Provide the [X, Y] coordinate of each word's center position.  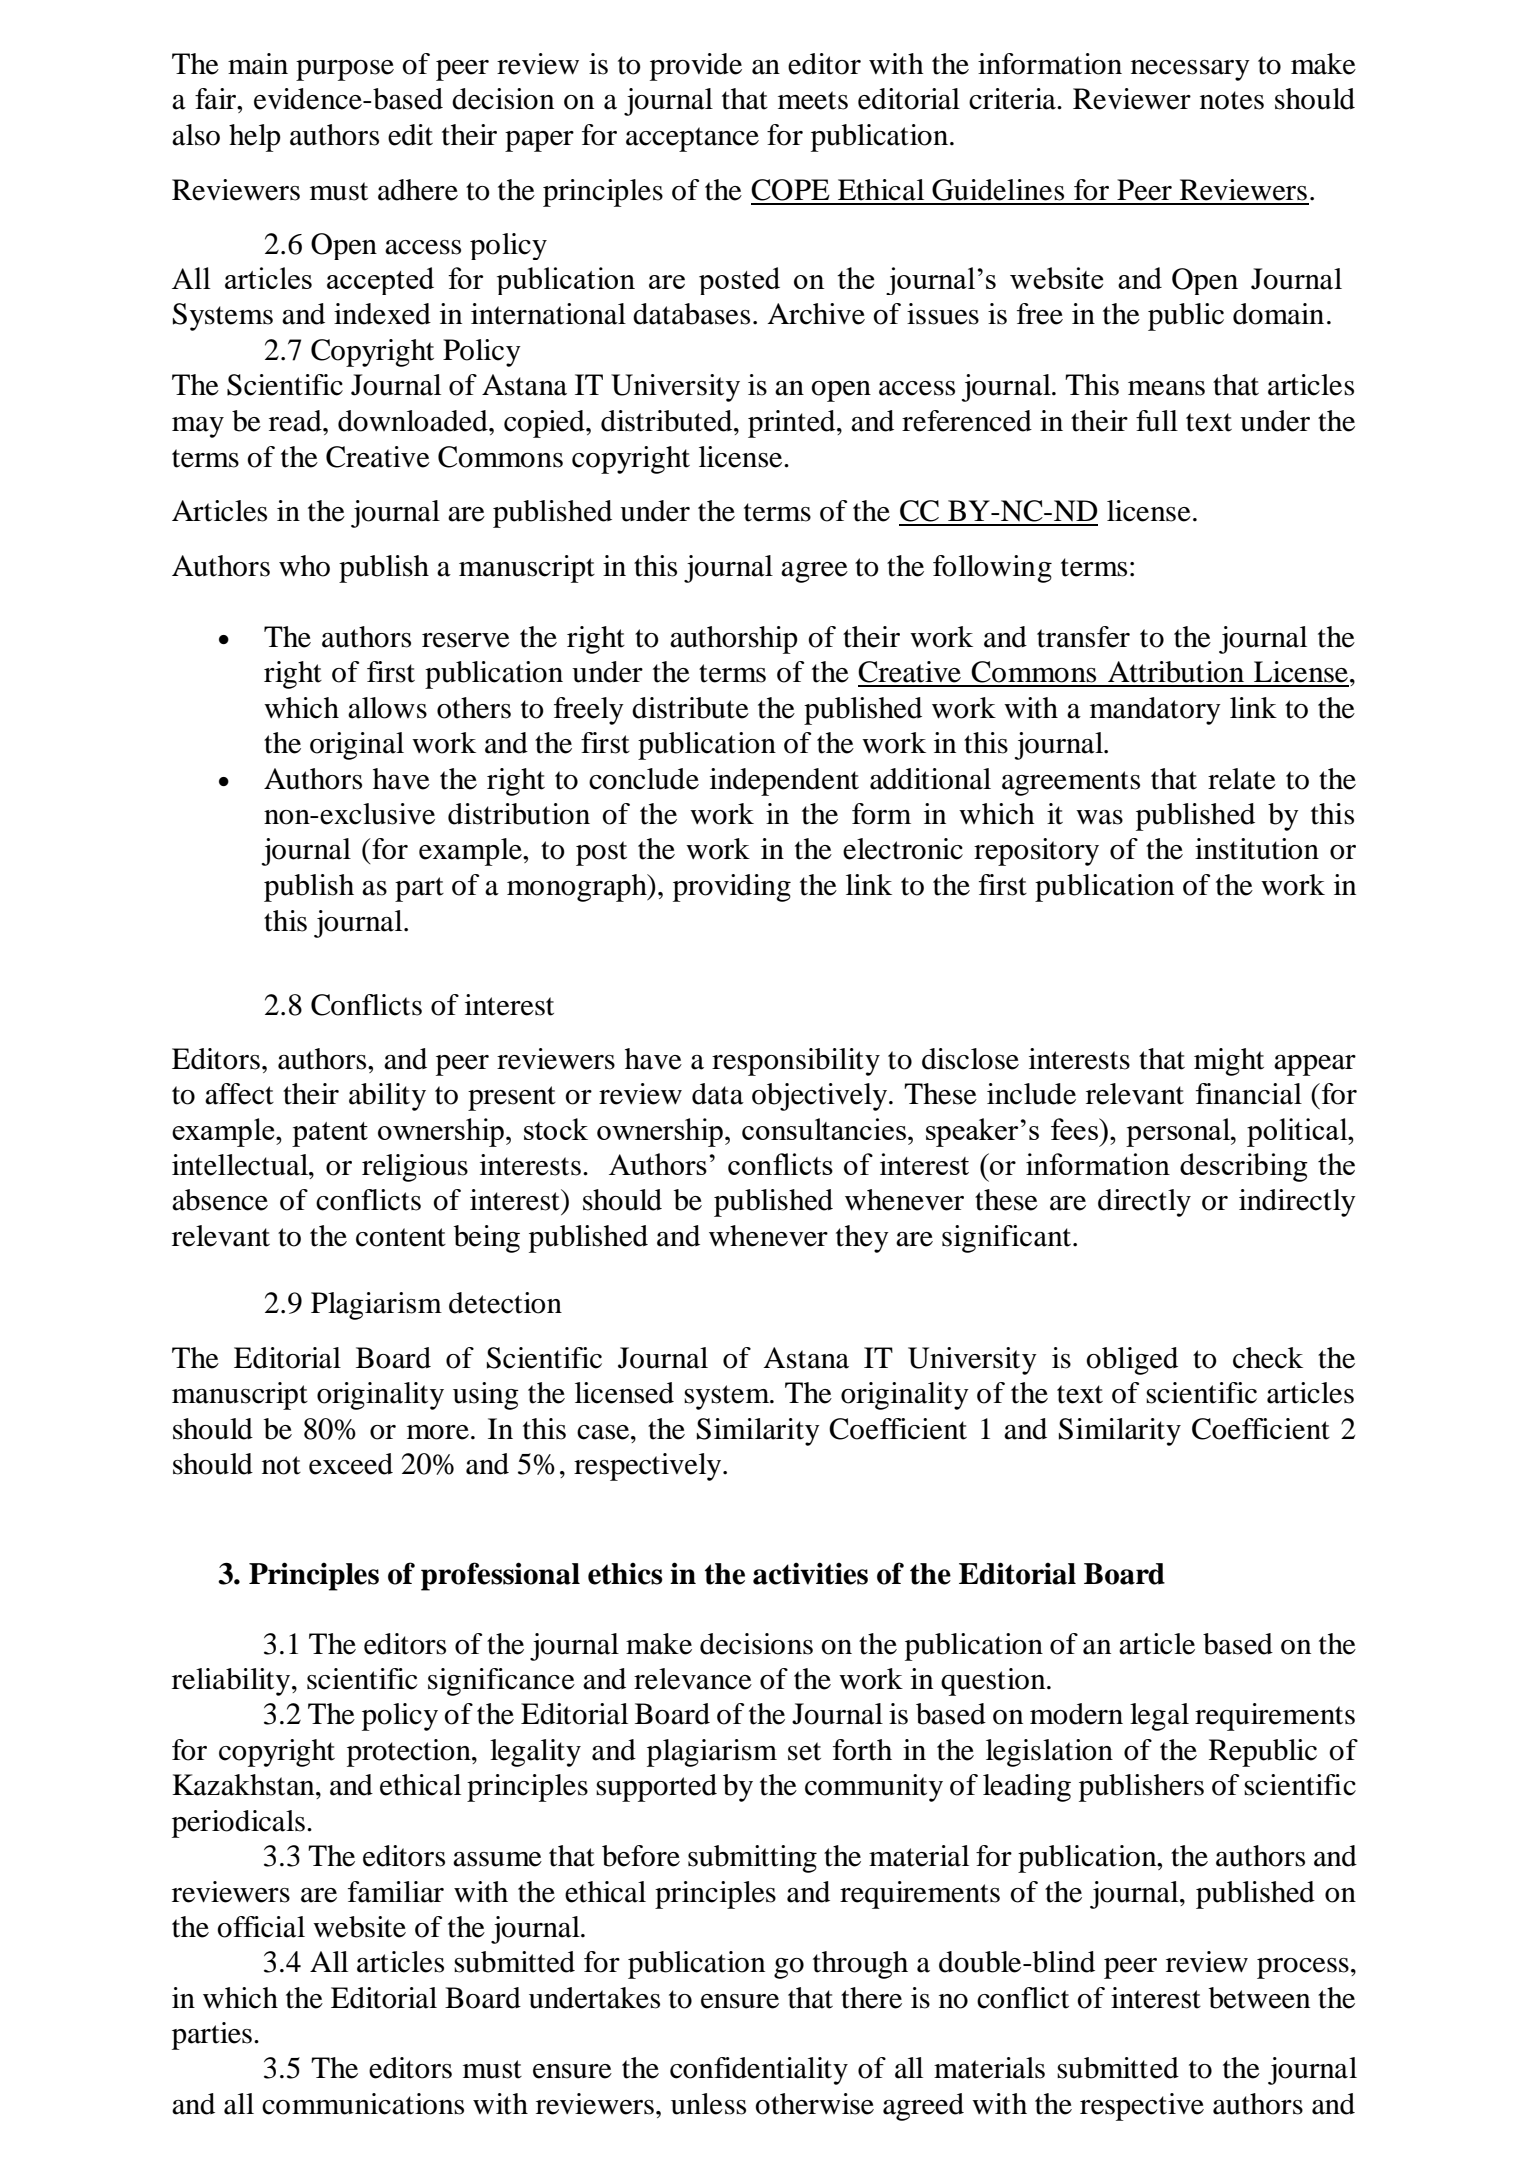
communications [363, 2104]
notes [1232, 100]
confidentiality [759, 2071]
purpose [345, 70]
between [1259, 1998]
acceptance [692, 139]
